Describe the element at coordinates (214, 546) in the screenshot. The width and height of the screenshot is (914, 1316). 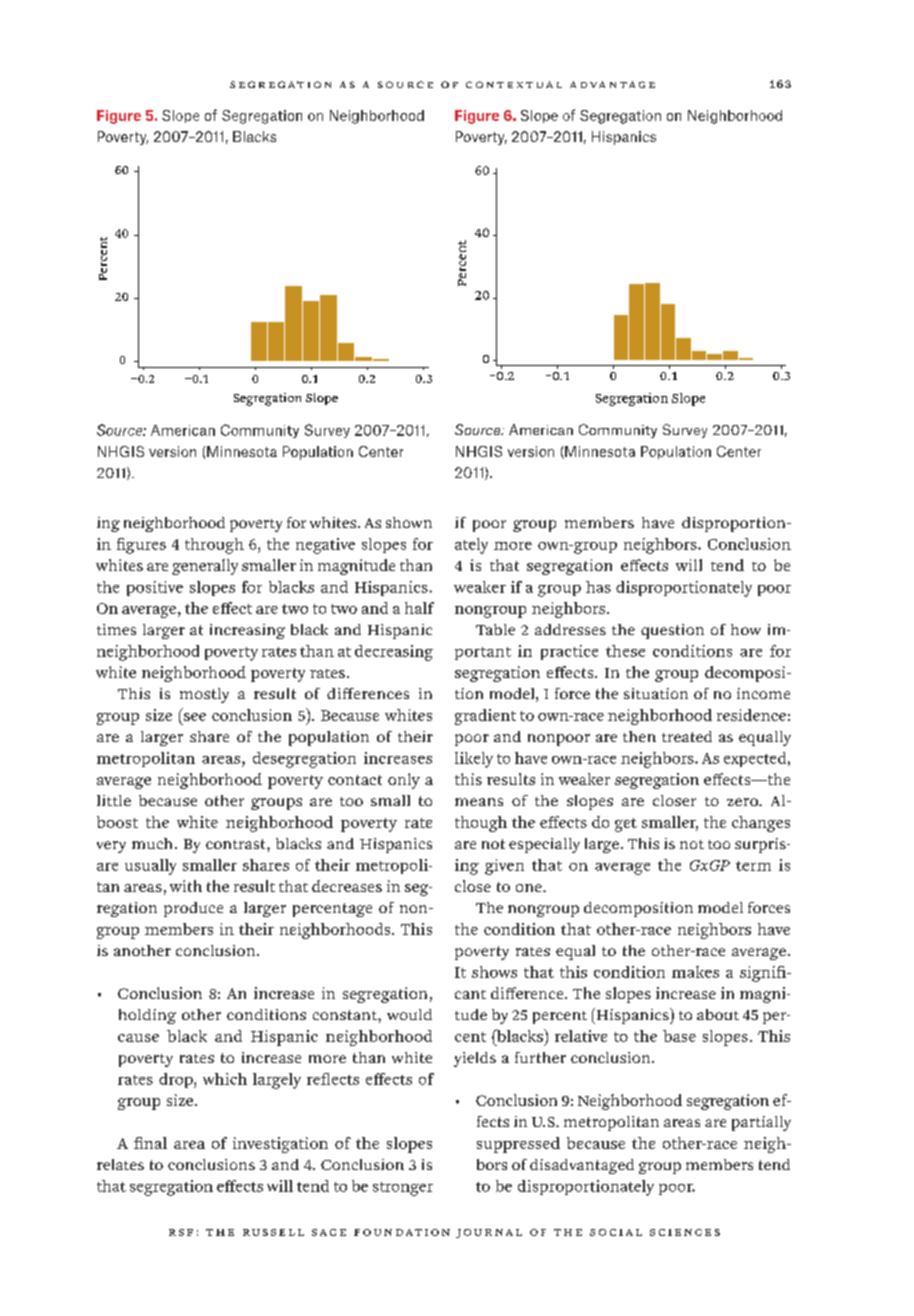
I see `through` at that location.
